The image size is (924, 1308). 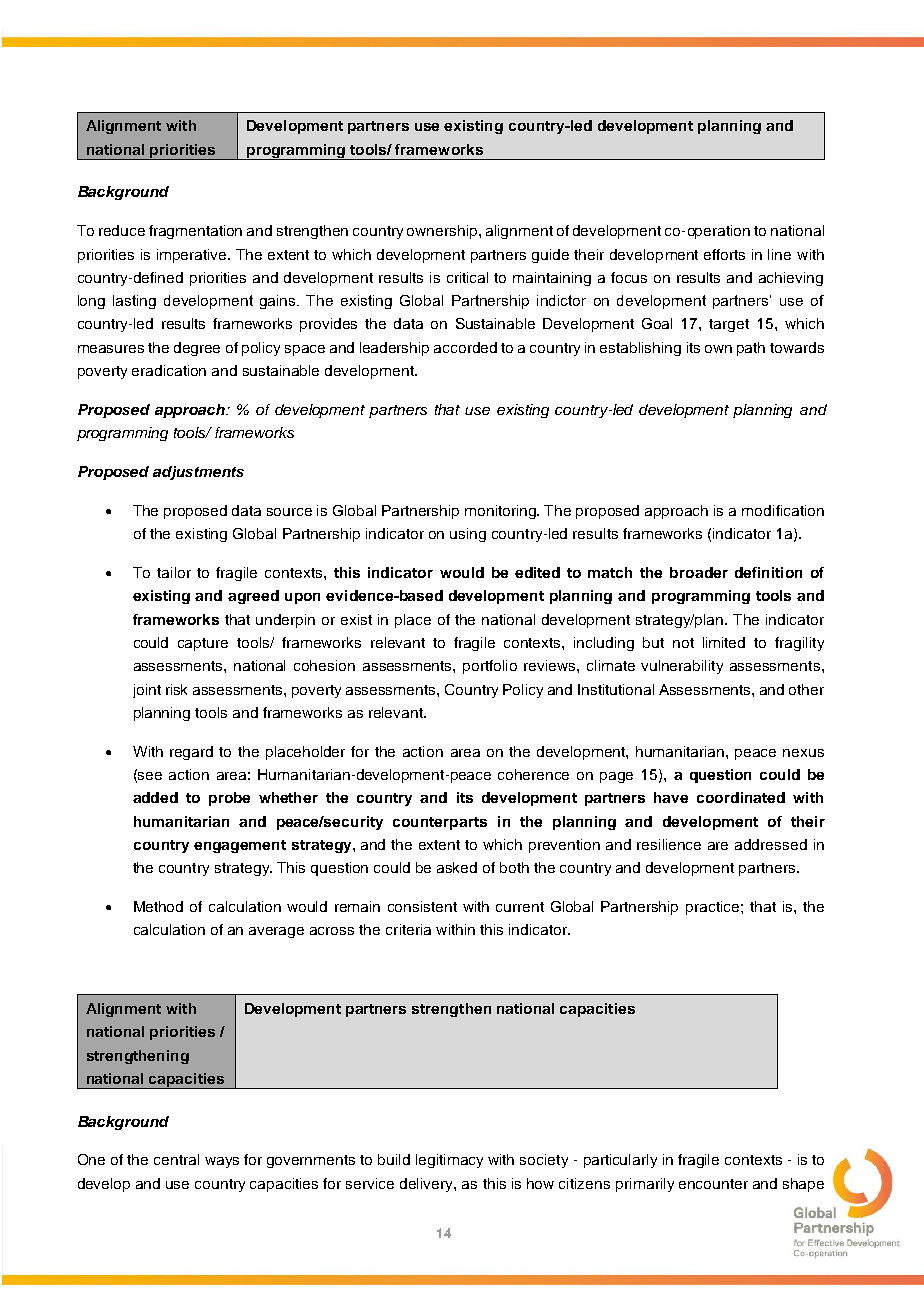 I want to click on risk, so click(x=176, y=689).
